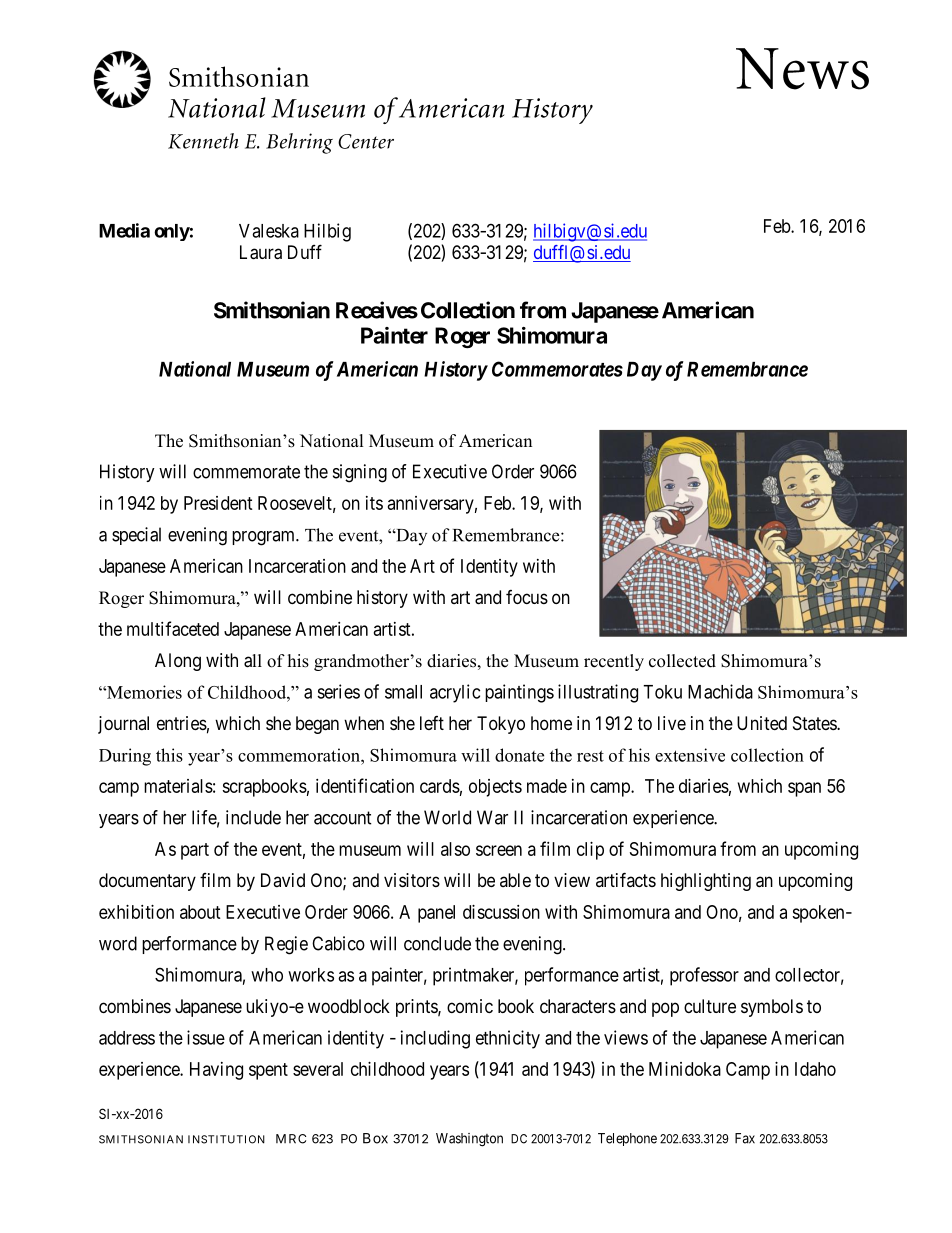  What do you see at coordinates (682, 661) in the screenshot?
I see `collected` at bounding box center [682, 661].
